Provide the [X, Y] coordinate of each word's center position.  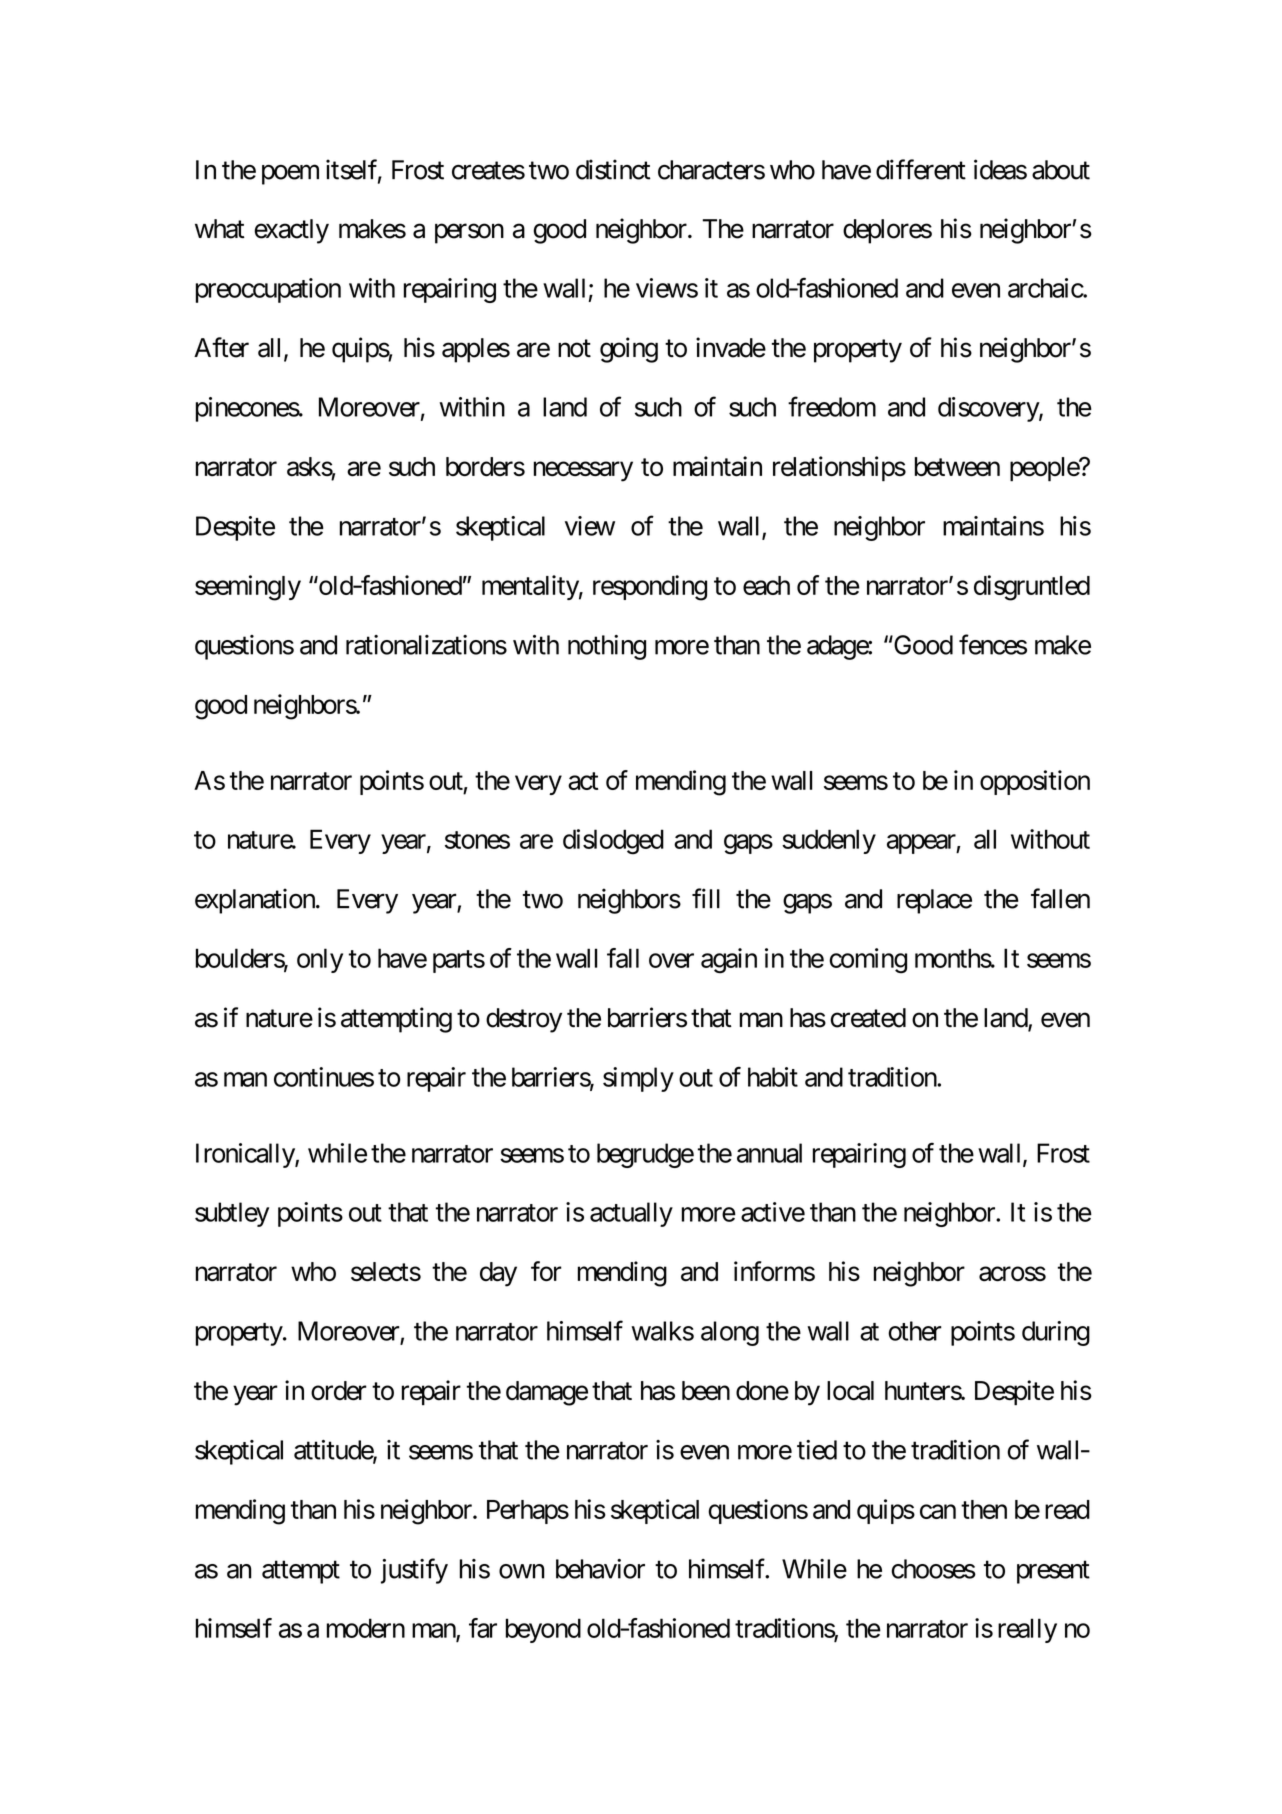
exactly [291, 231]
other [915, 1331]
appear [922, 844]
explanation [256, 901]
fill [706, 898]
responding [650, 588]
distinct [613, 169]
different [921, 169]
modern [366, 1628]
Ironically [246, 1155]
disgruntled [1032, 588]
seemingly [248, 588]
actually [631, 1214]
